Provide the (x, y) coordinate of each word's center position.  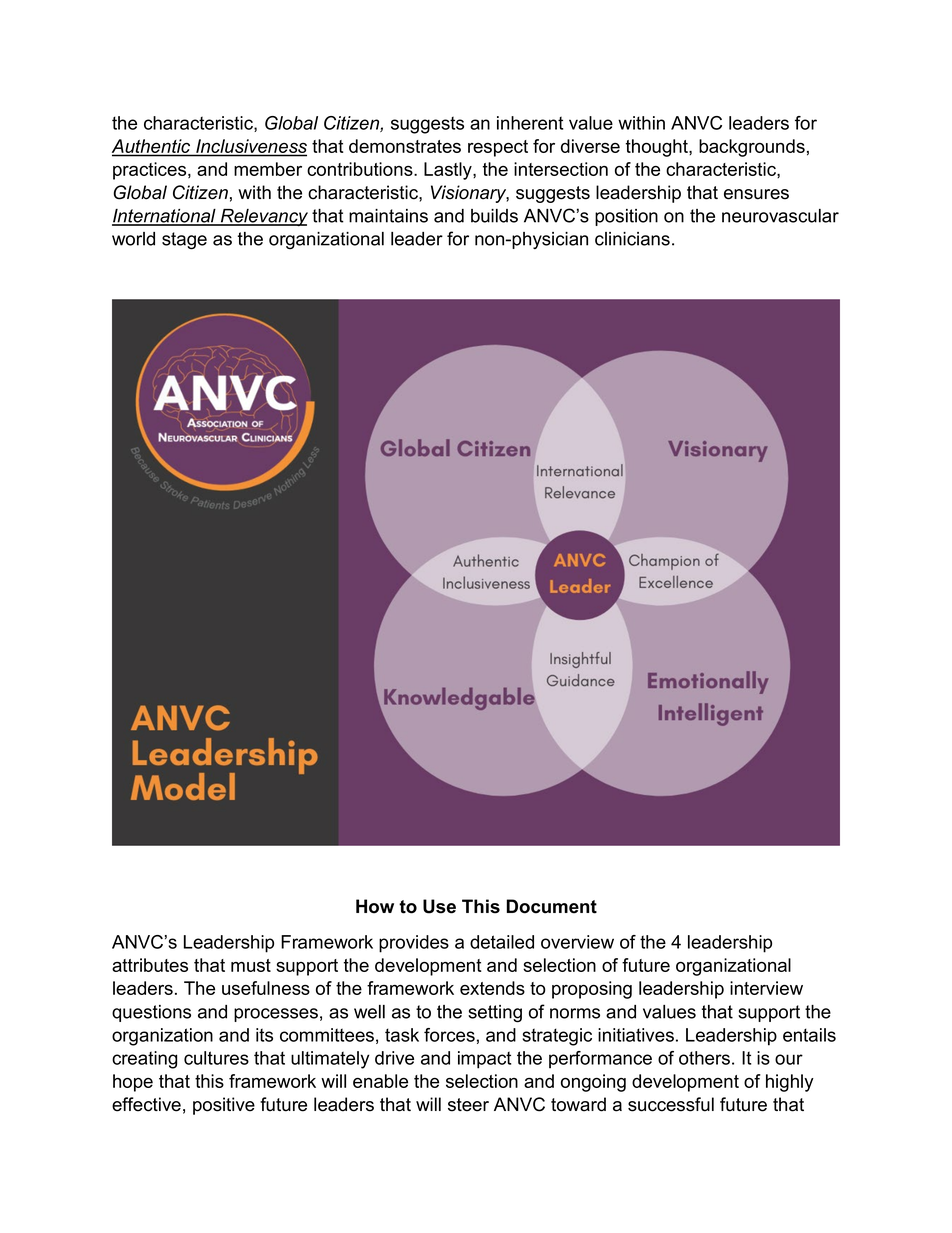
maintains (388, 216)
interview (766, 988)
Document (551, 906)
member (268, 169)
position (626, 217)
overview (577, 942)
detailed (502, 942)
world (133, 239)
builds (494, 216)
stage (184, 241)
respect (498, 148)
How (375, 906)
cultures (216, 1058)
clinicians (632, 239)
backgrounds (752, 148)
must (251, 965)
